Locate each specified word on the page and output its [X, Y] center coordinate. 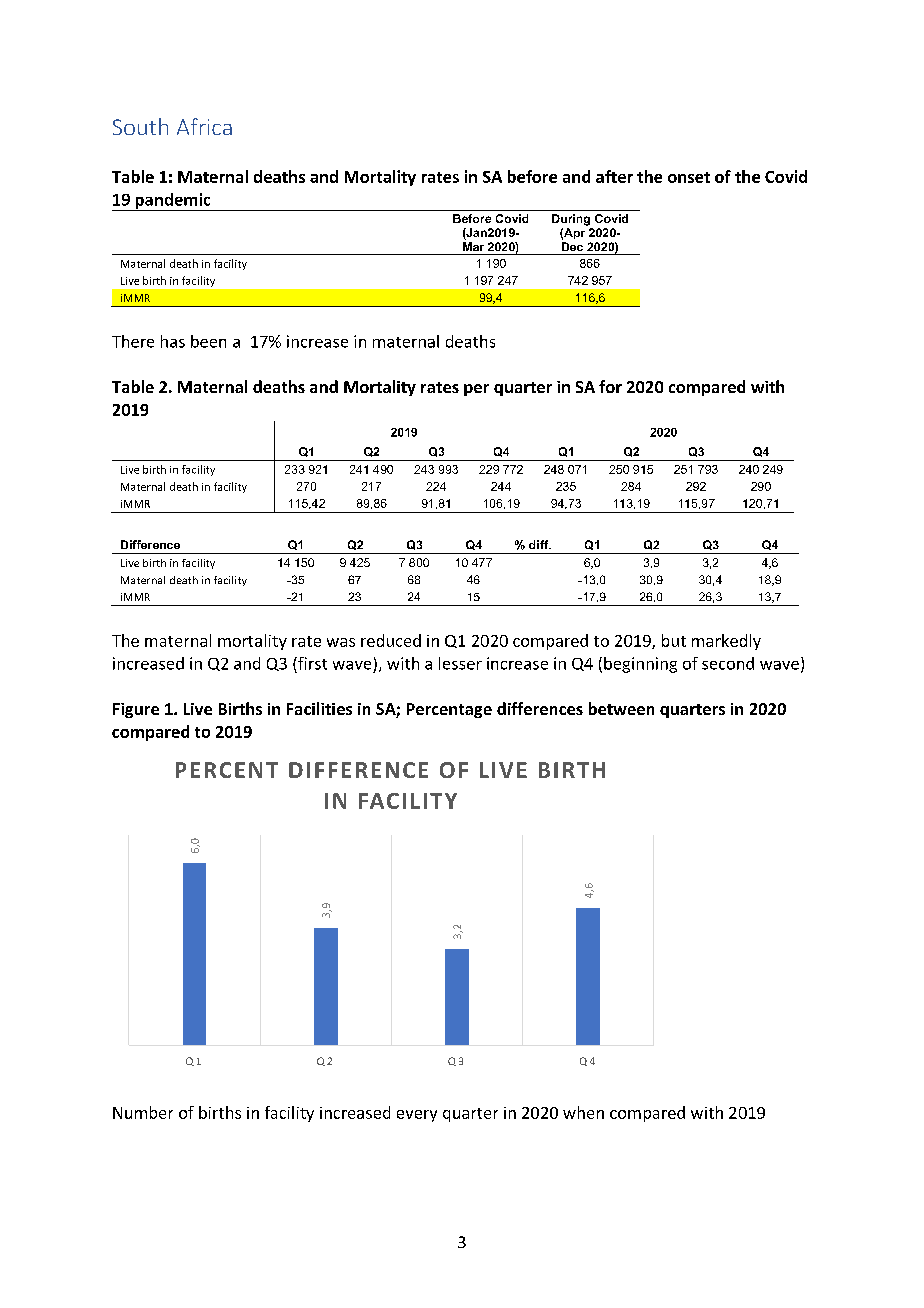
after [614, 176]
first [311, 663]
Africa [204, 126]
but [674, 640]
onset [689, 177]
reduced [391, 640]
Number [143, 1112]
